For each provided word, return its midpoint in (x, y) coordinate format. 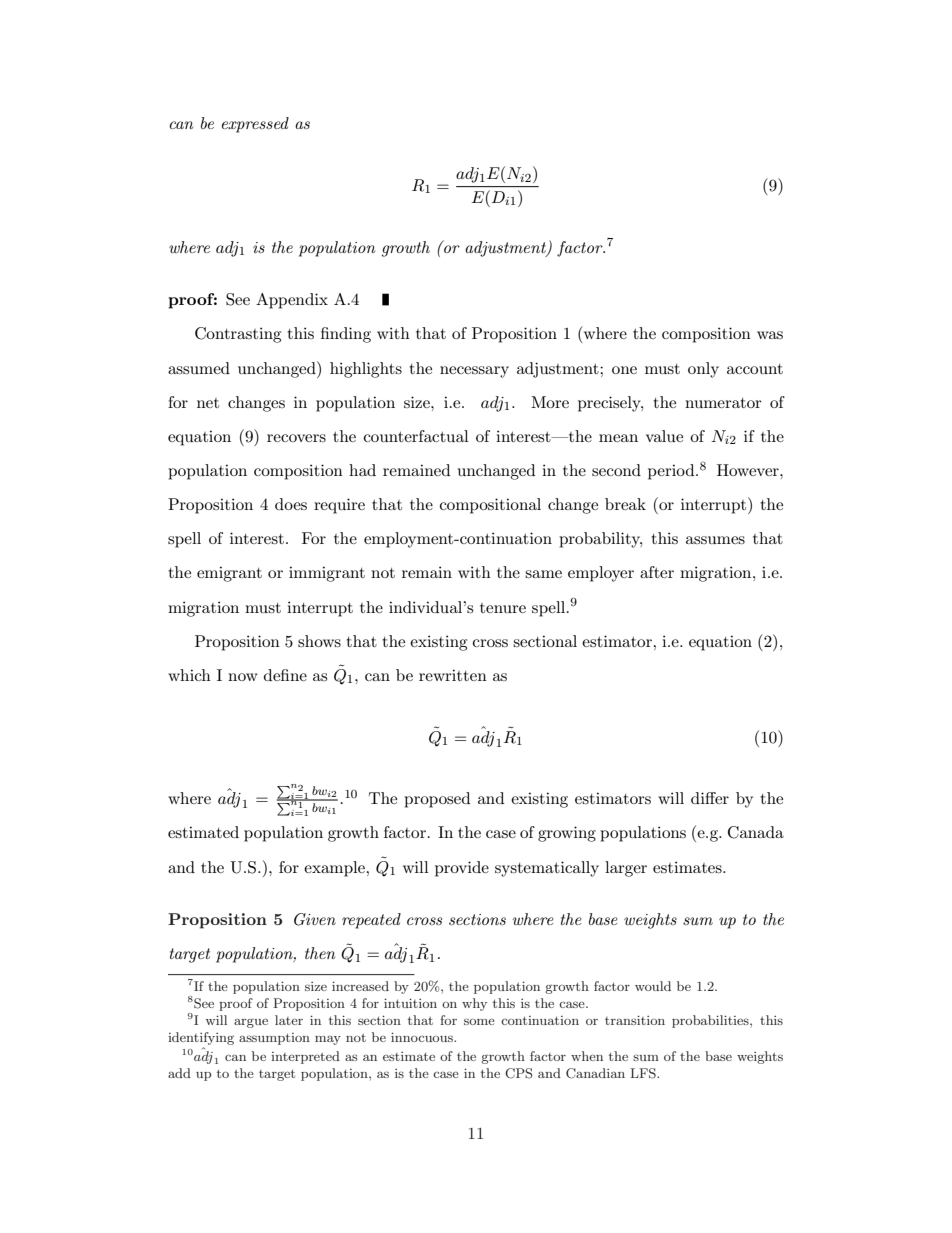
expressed (255, 125)
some (479, 1021)
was (770, 335)
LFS (644, 1073)
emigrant (229, 574)
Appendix (292, 301)
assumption (274, 1039)
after (657, 572)
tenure (503, 608)
